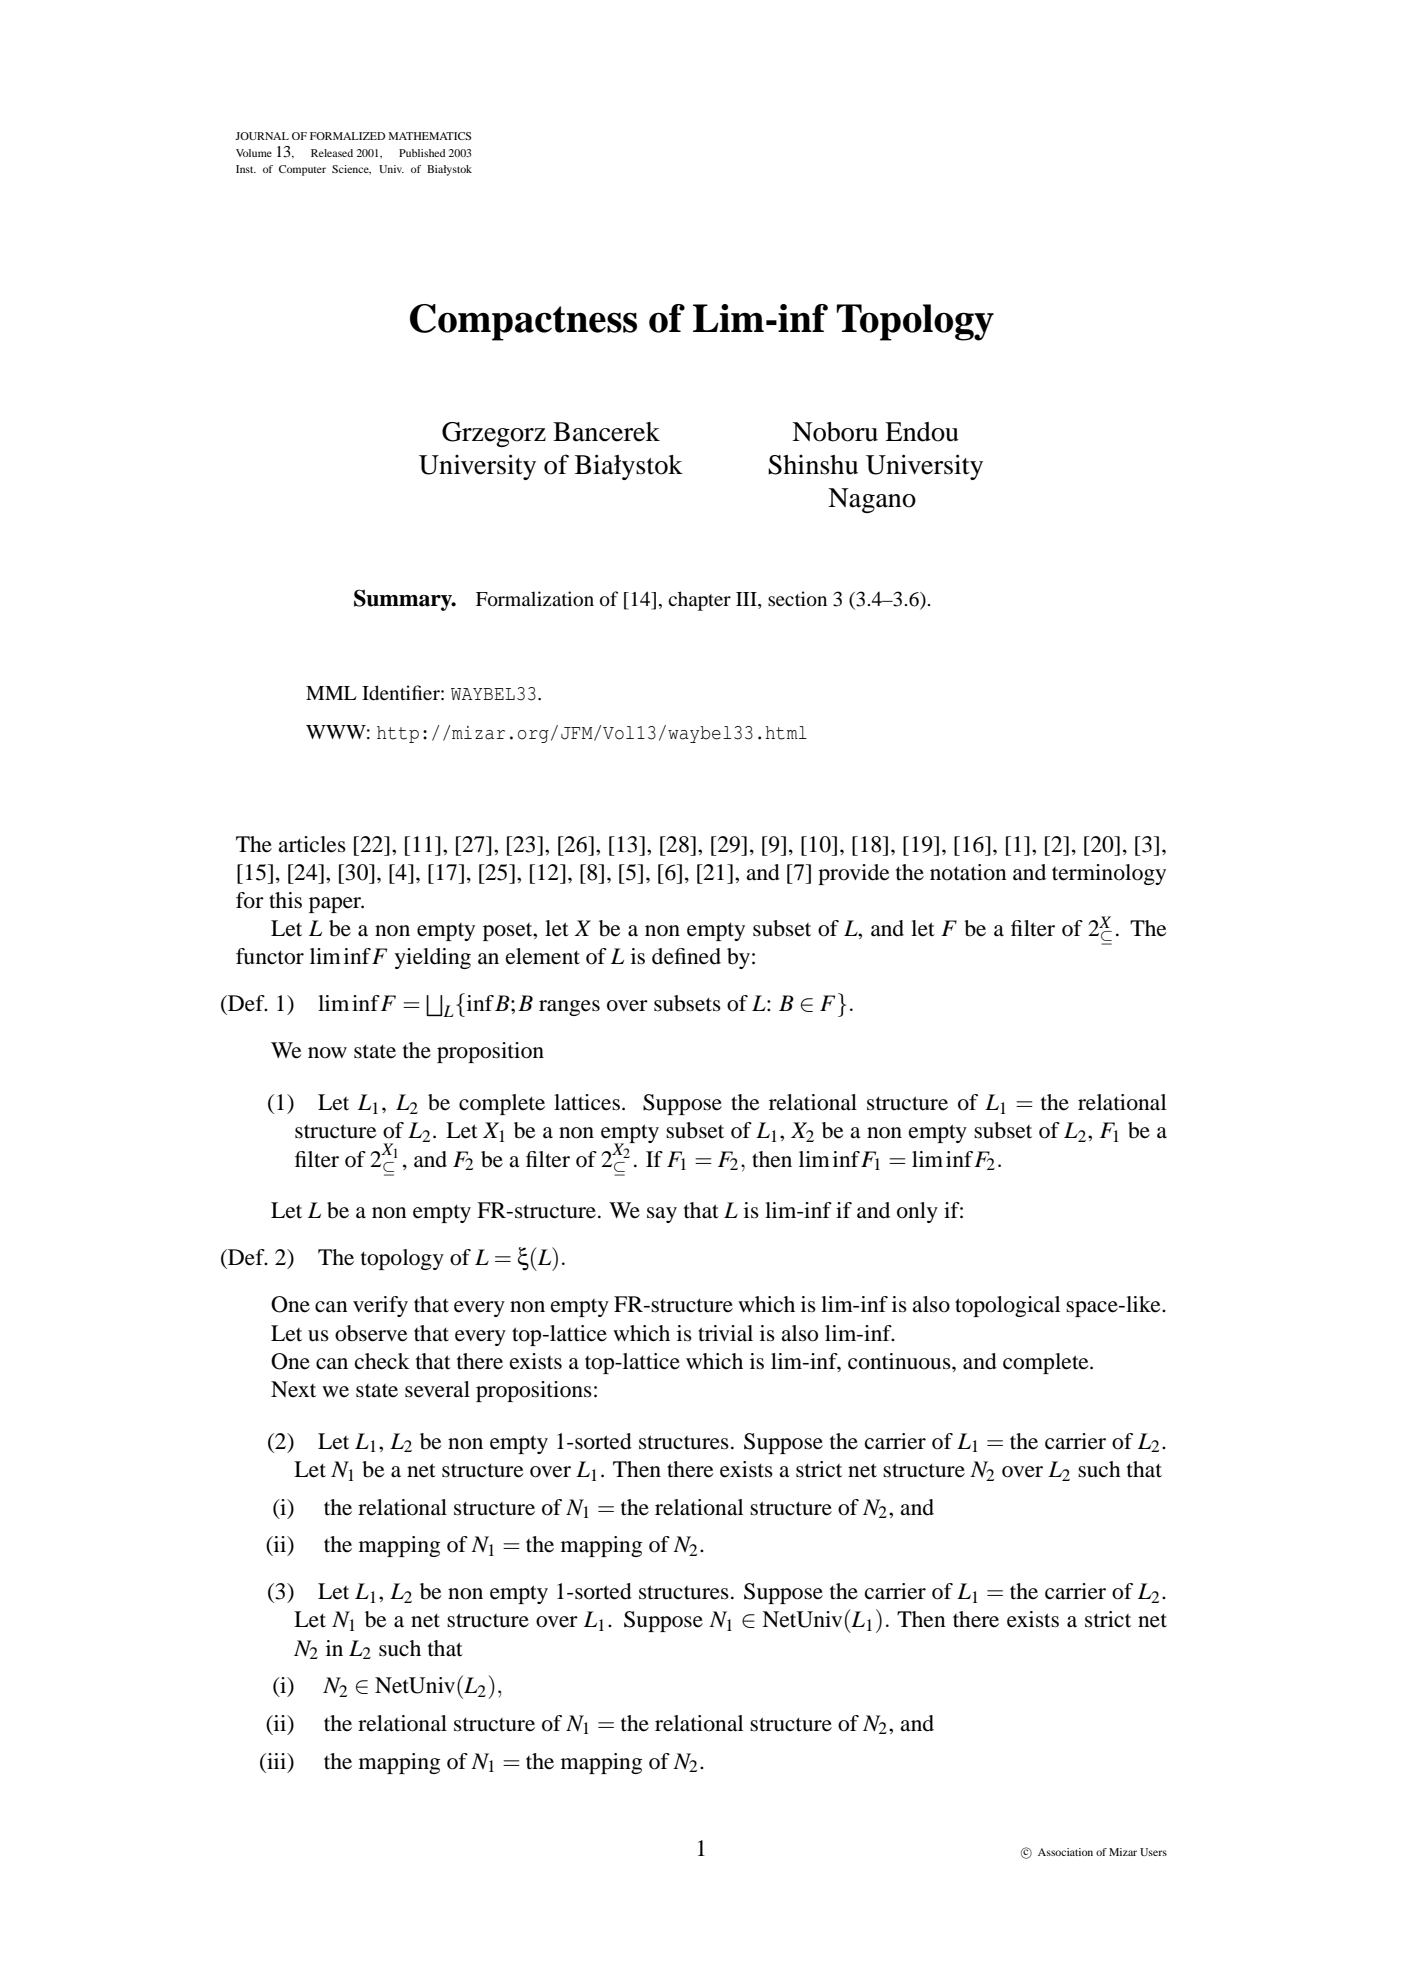  What do you see at coordinates (1065, 1852) in the document?
I see `Association` at bounding box center [1065, 1852].
